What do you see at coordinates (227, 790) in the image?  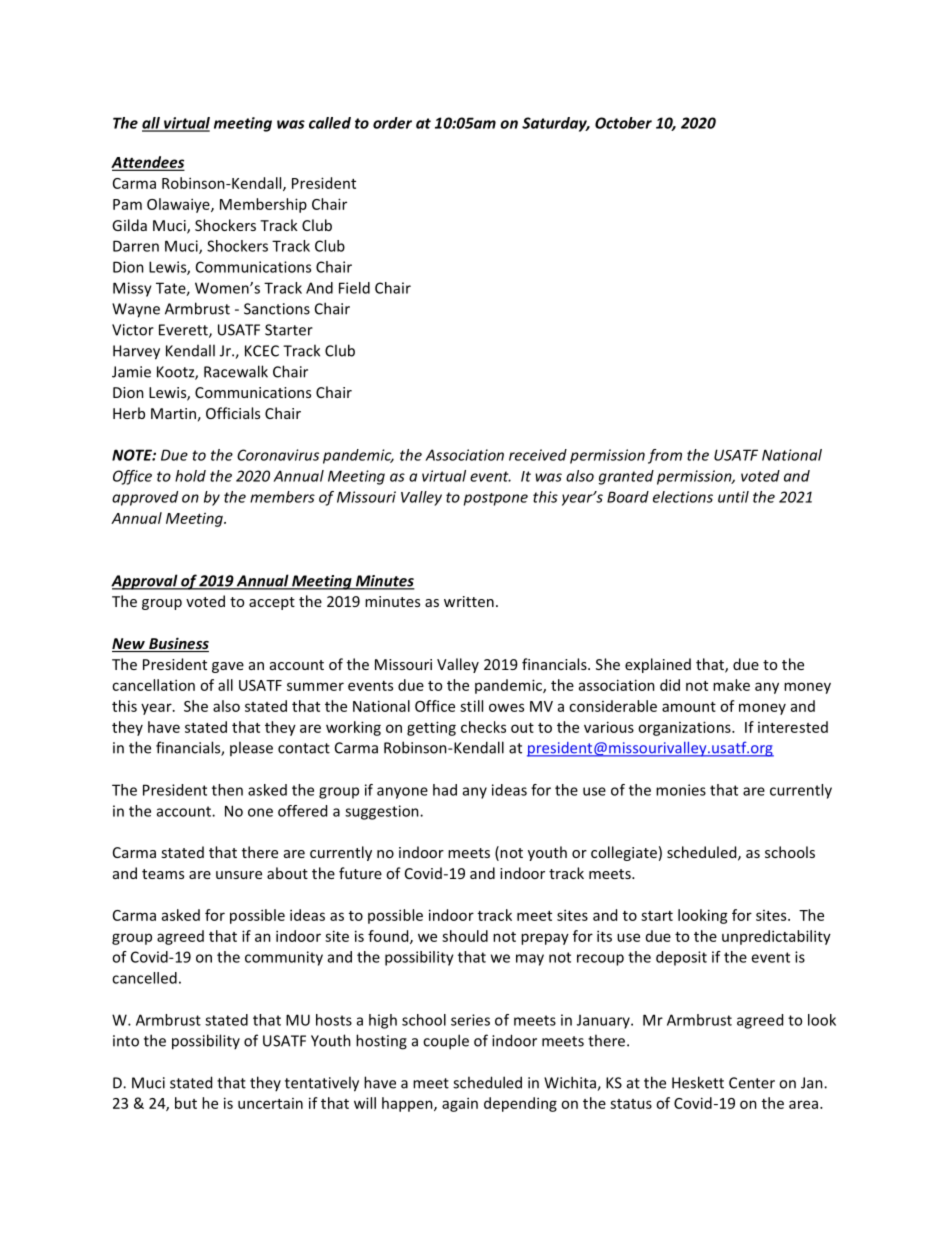 I see `then` at bounding box center [227, 790].
